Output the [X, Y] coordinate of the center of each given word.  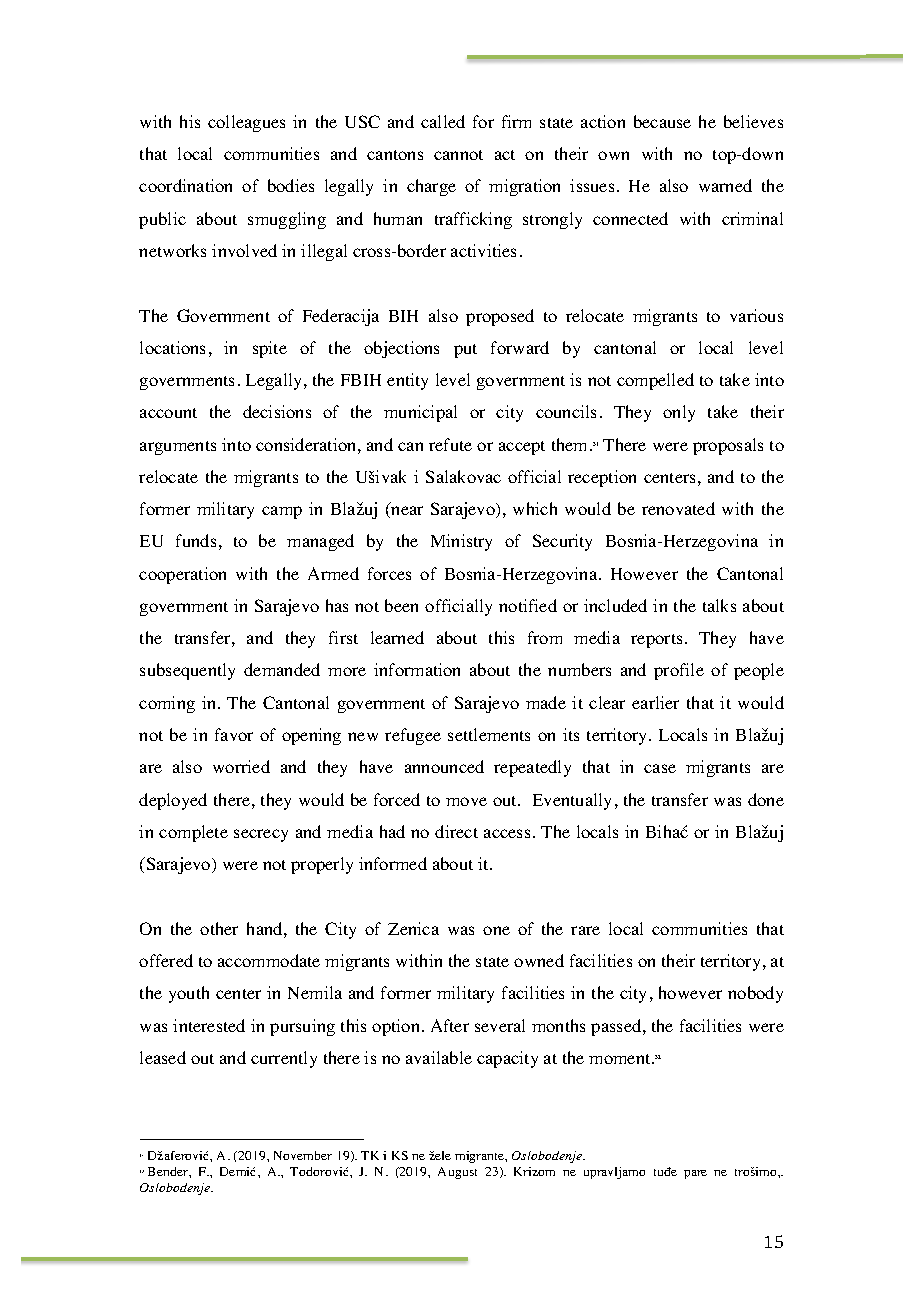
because [662, 121]
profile [679, 671]
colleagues [246, 123]
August [457, 1173]
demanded [282, 669]
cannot [458, 155]
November [303, 1155]
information [417, 669]
